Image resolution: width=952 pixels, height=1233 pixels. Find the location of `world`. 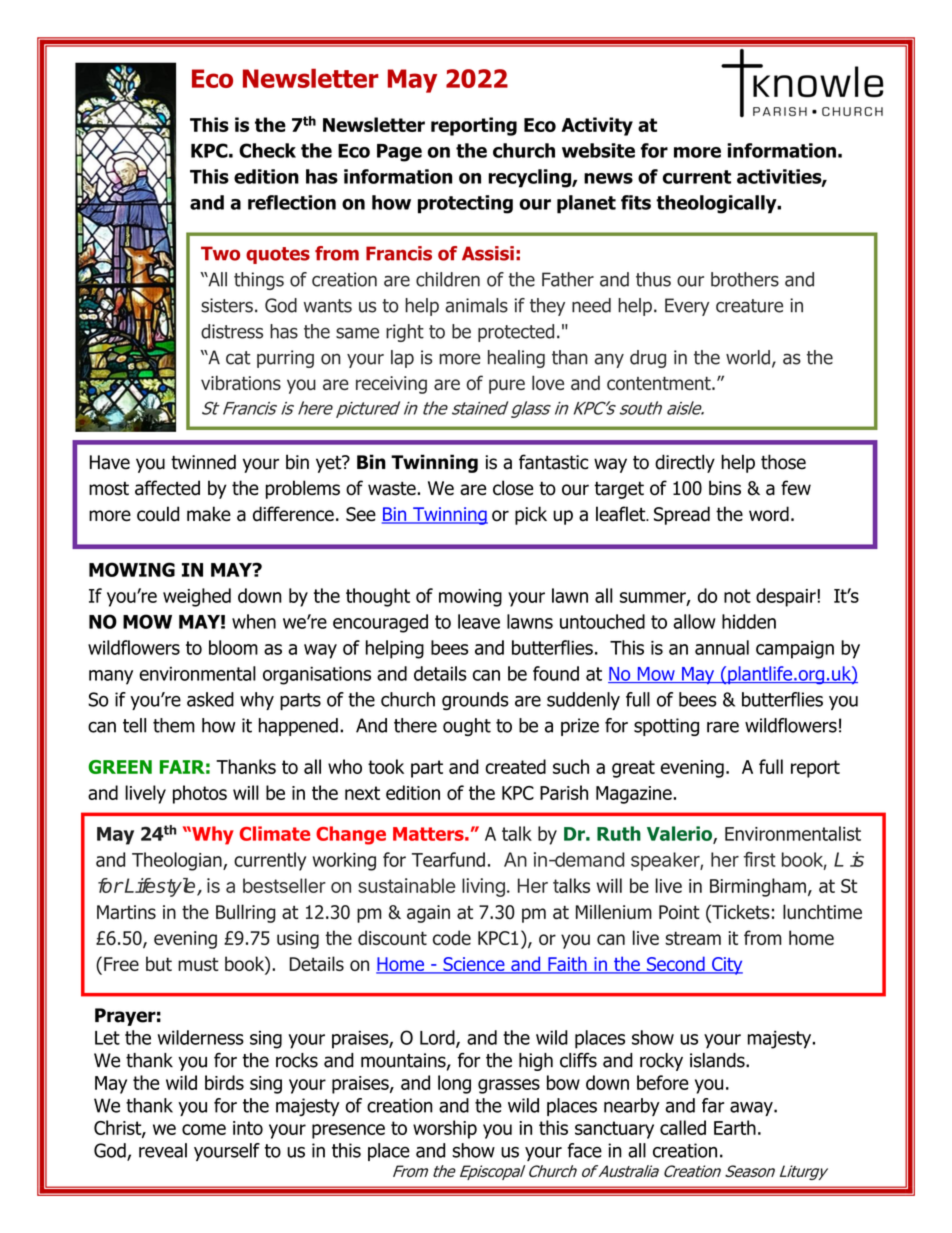

world is located at coordinates (748, 357).
